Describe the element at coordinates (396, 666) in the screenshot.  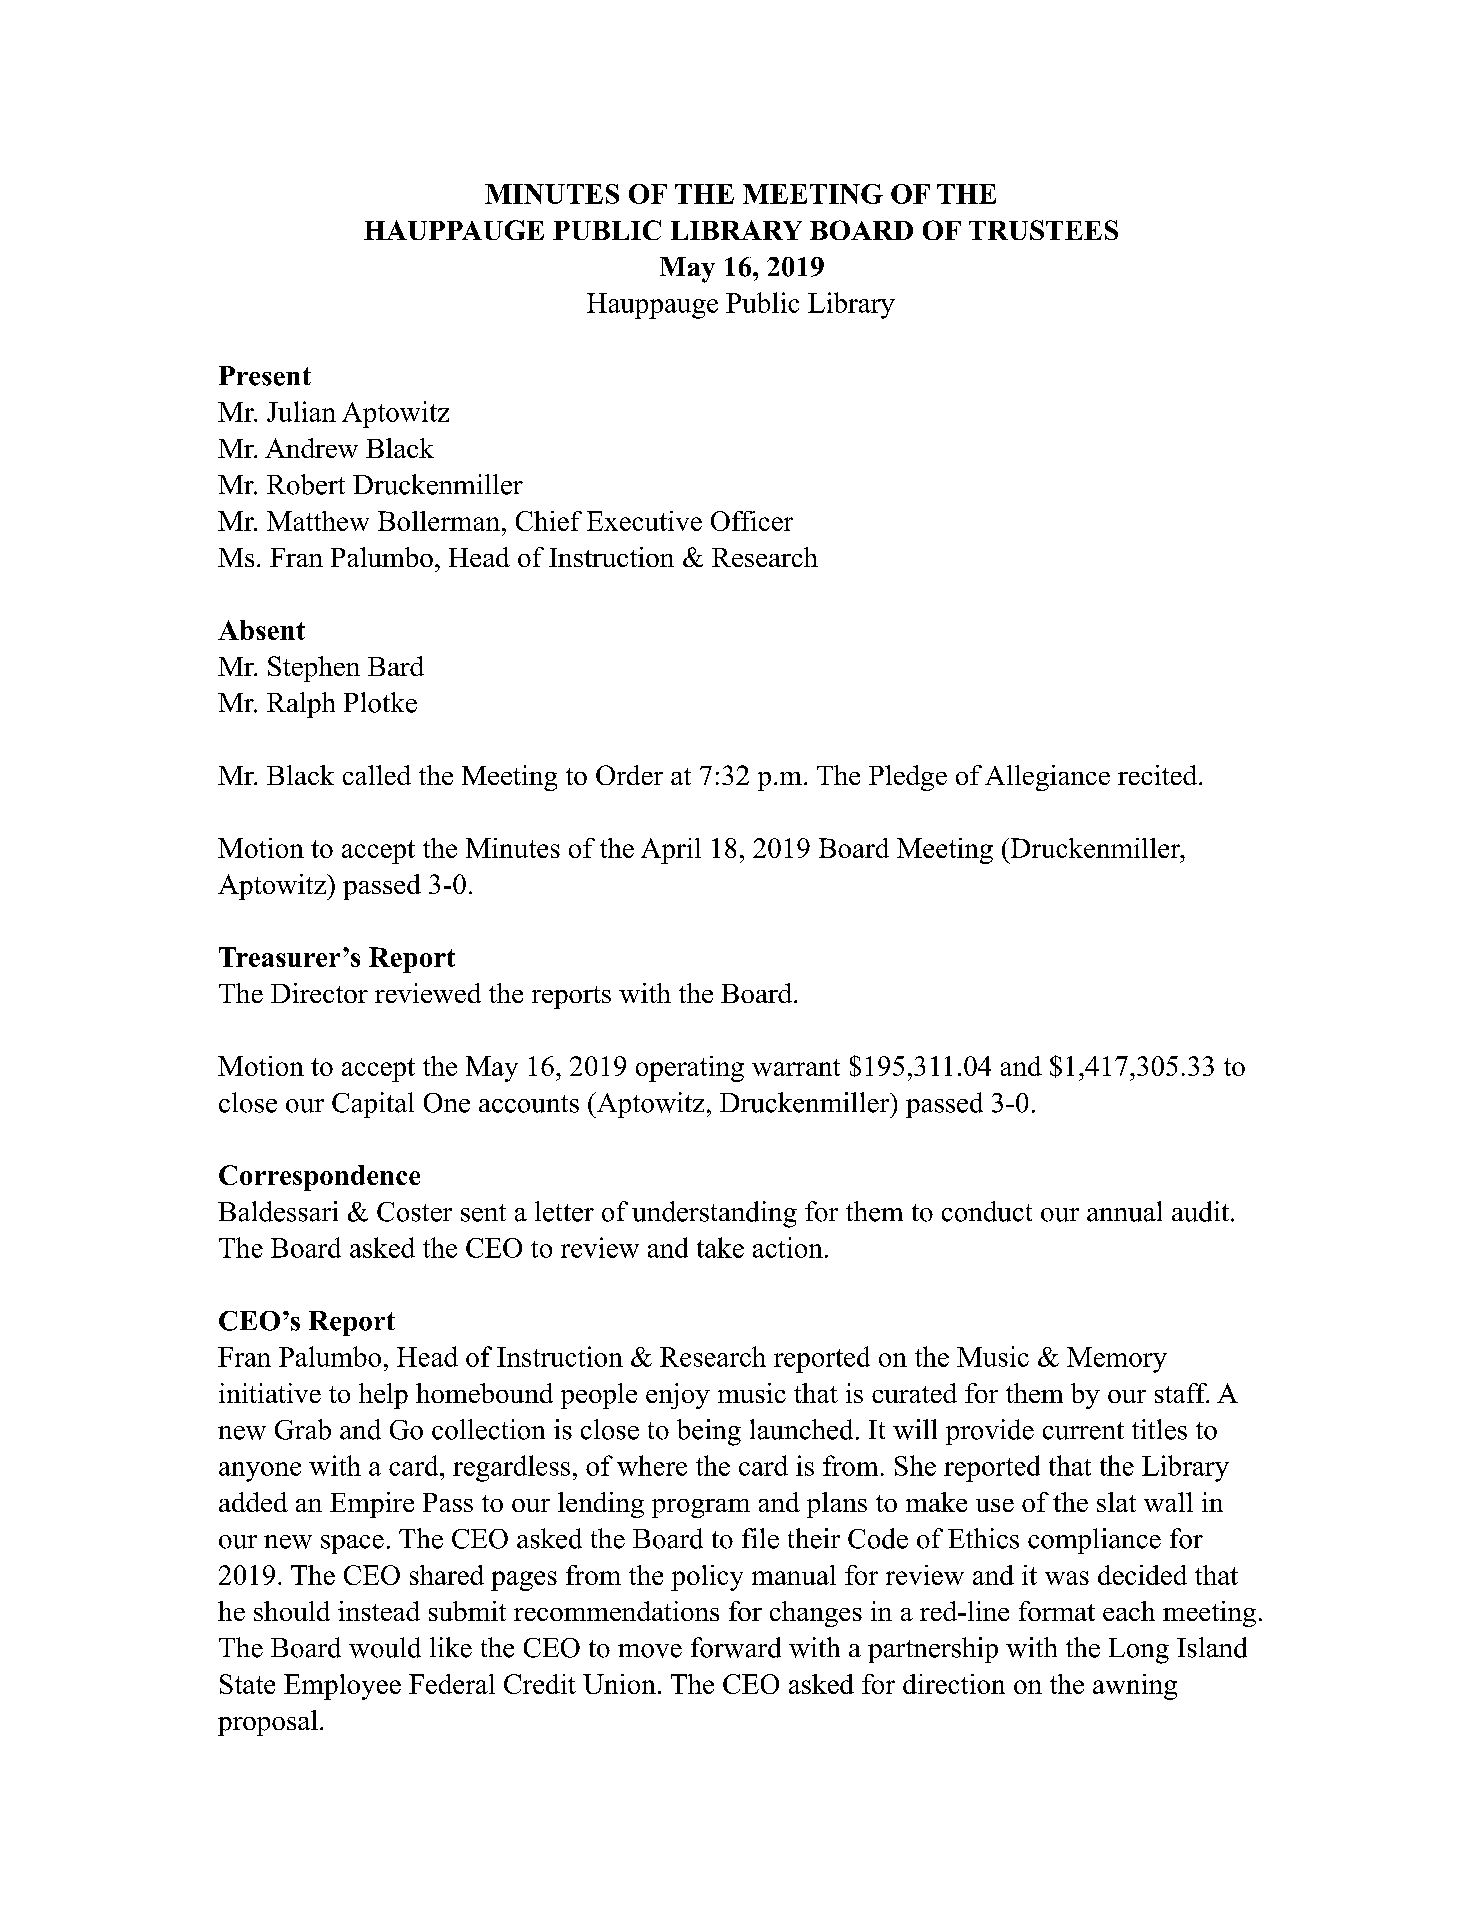
I see `Bard` at that location.
